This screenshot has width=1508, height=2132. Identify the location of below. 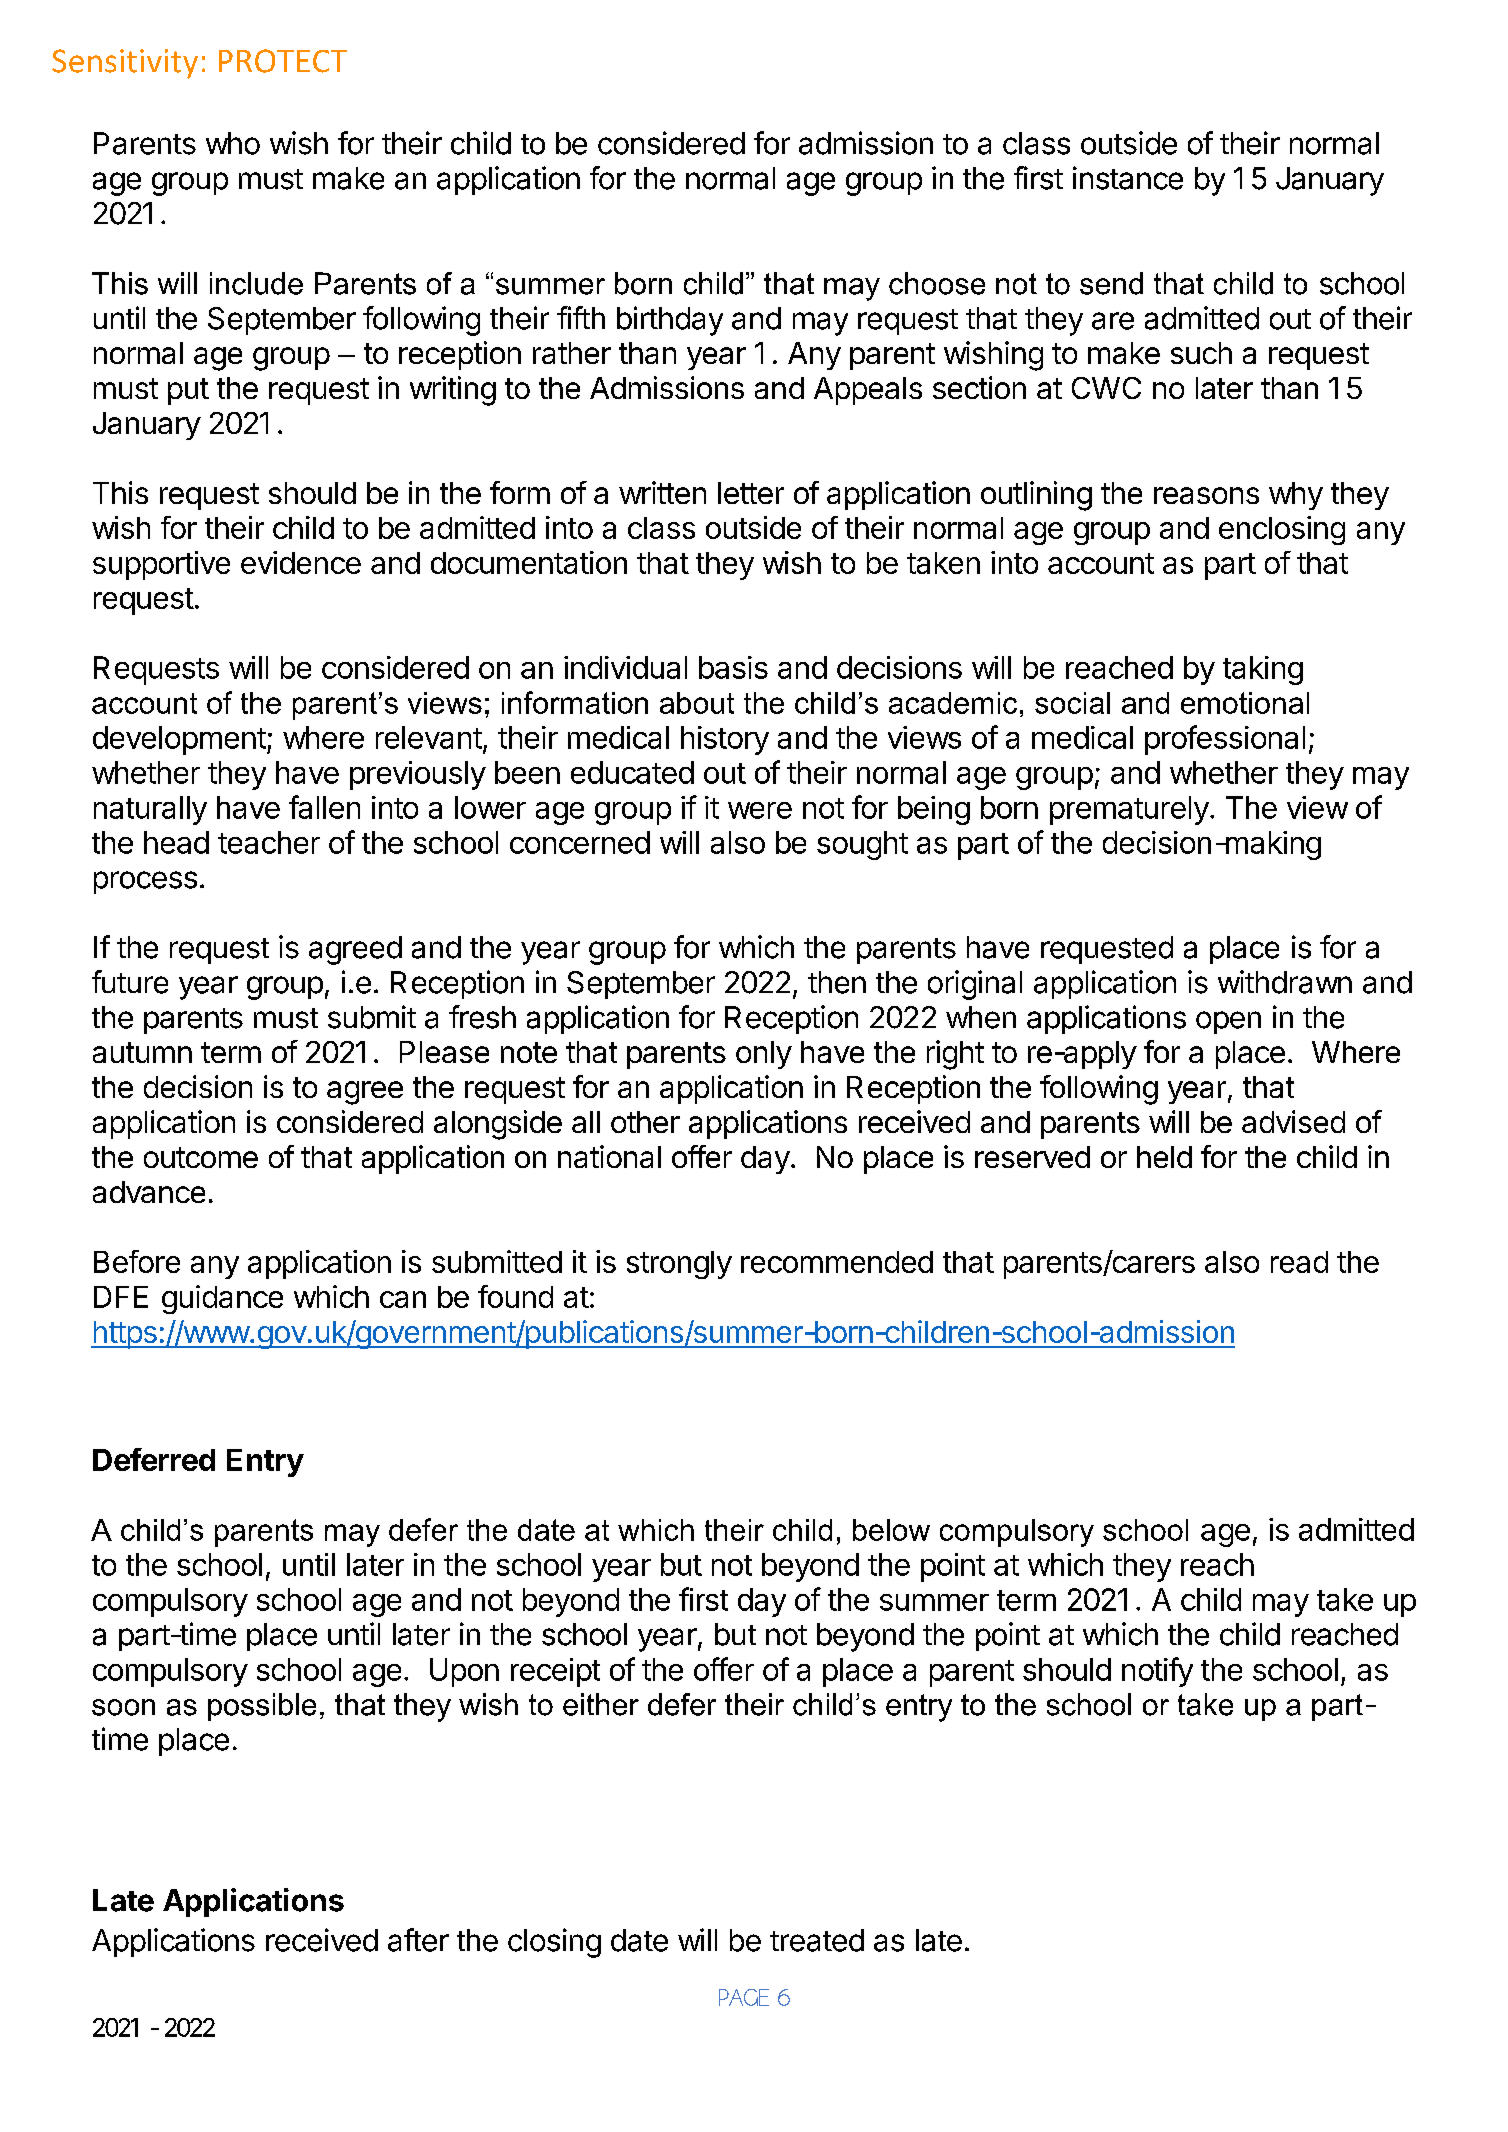
(891, 1530).
